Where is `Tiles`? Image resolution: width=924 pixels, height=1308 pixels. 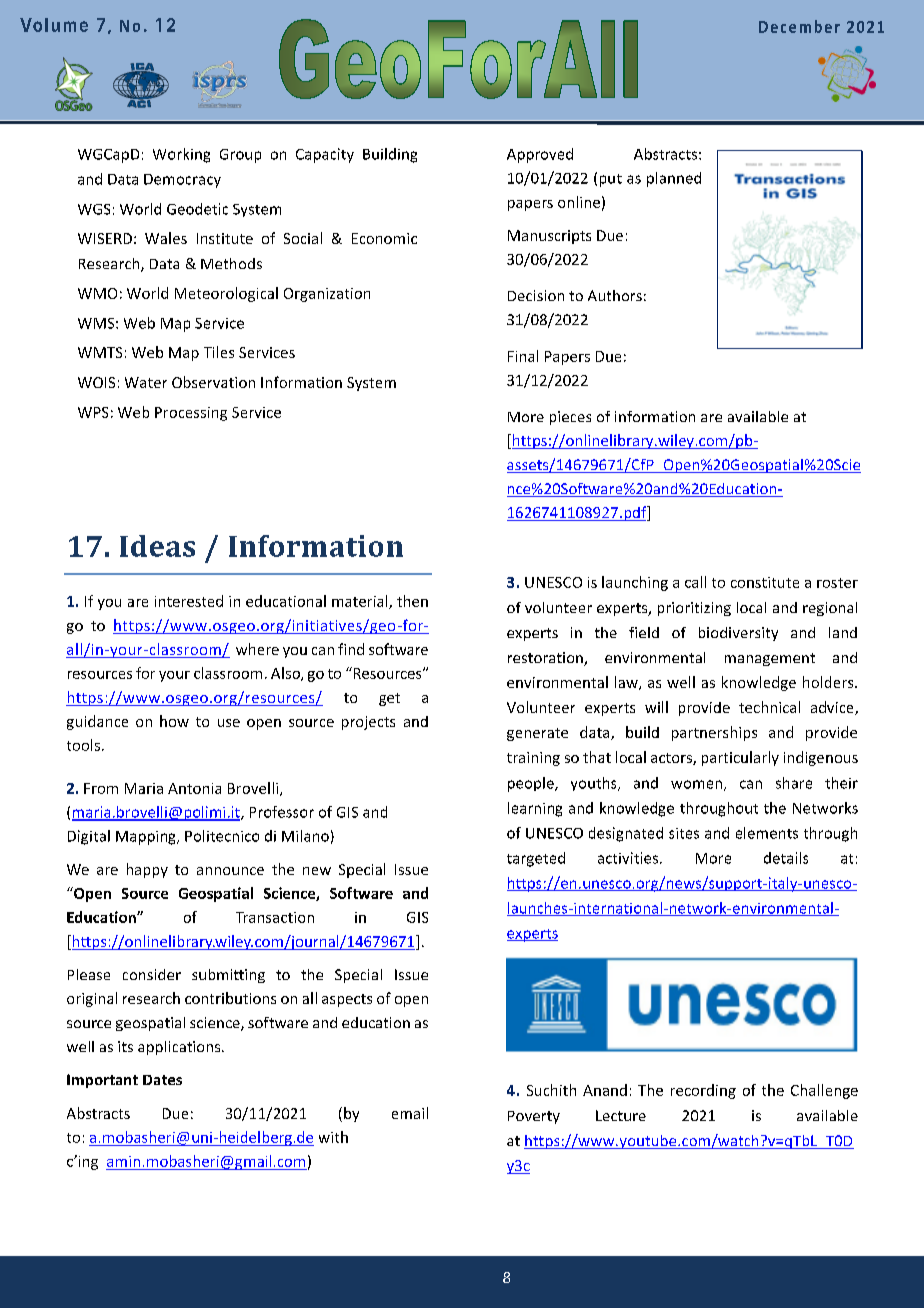 Tiles is located at coordinates (219, 352).
